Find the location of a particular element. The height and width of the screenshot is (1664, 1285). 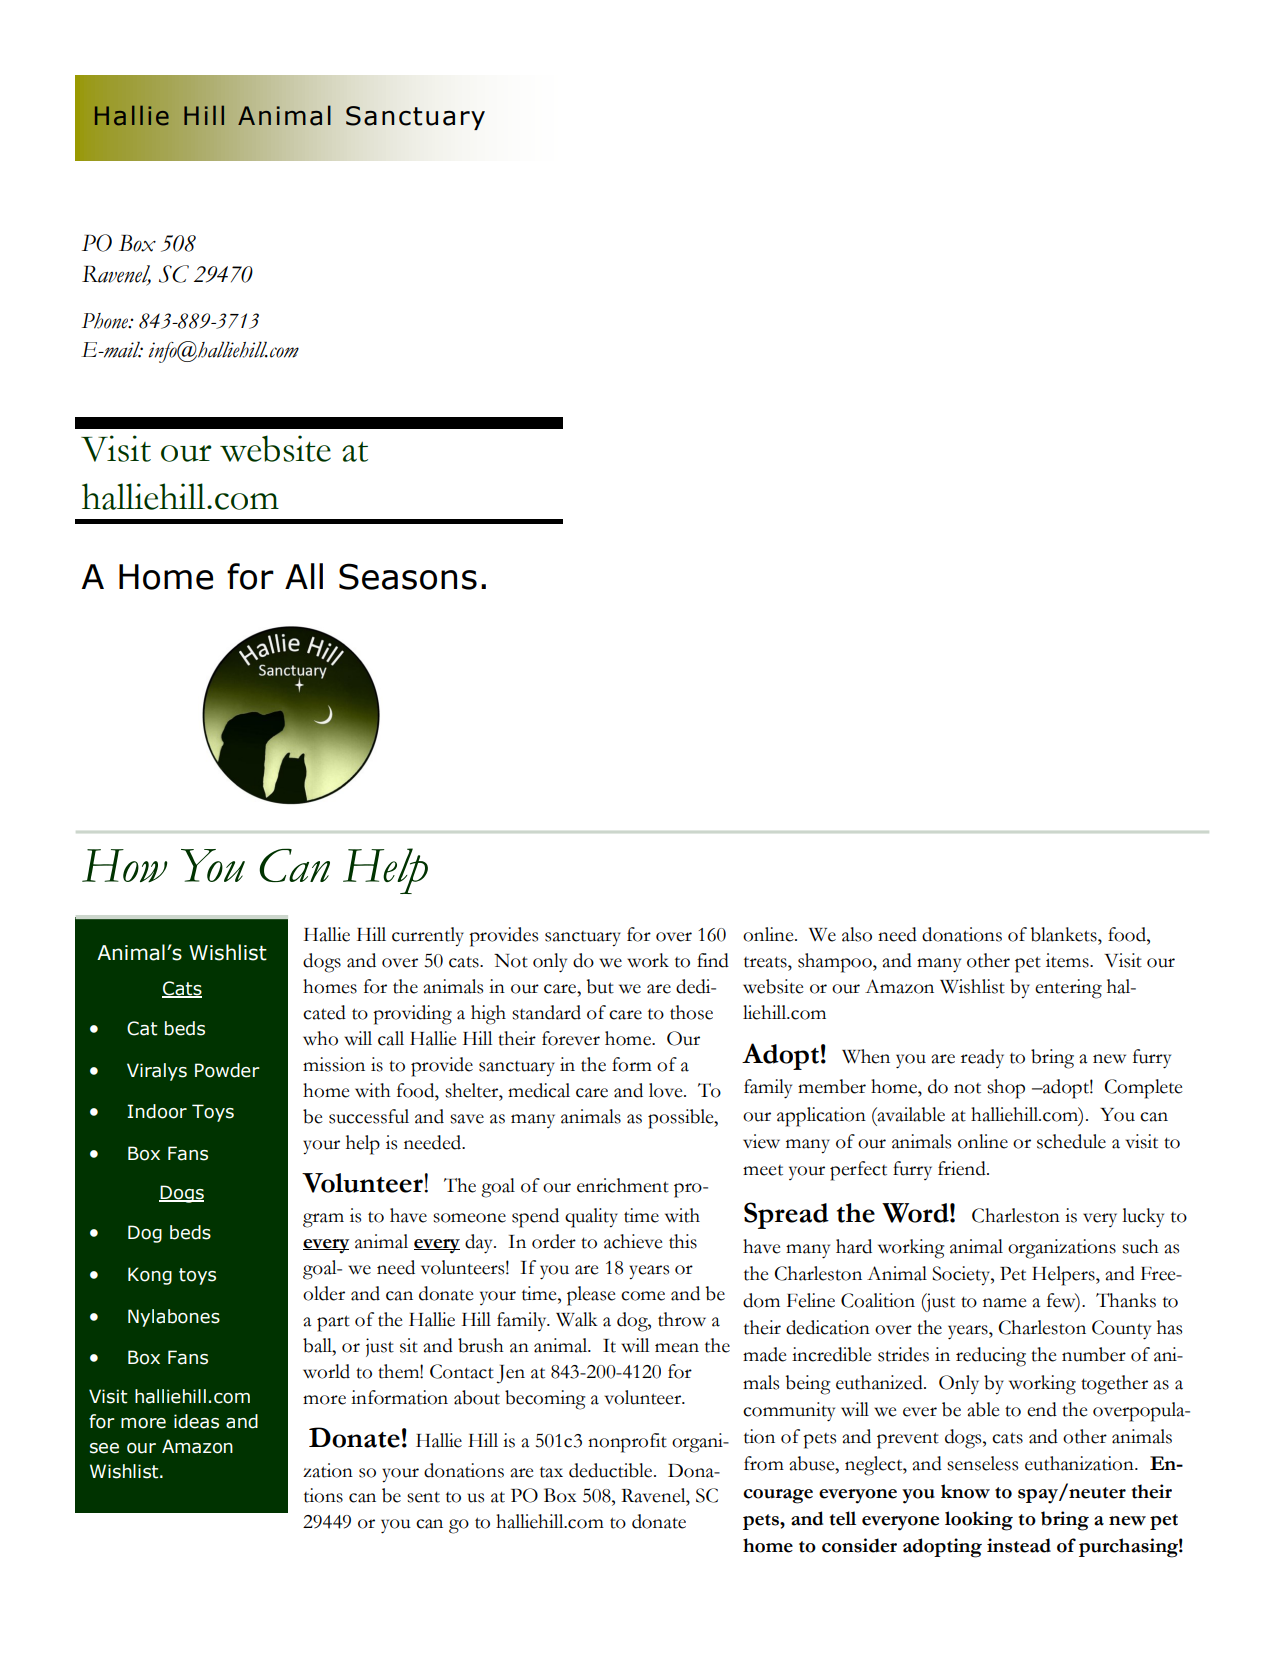

deductible is located at coordinates (612, 1470).
